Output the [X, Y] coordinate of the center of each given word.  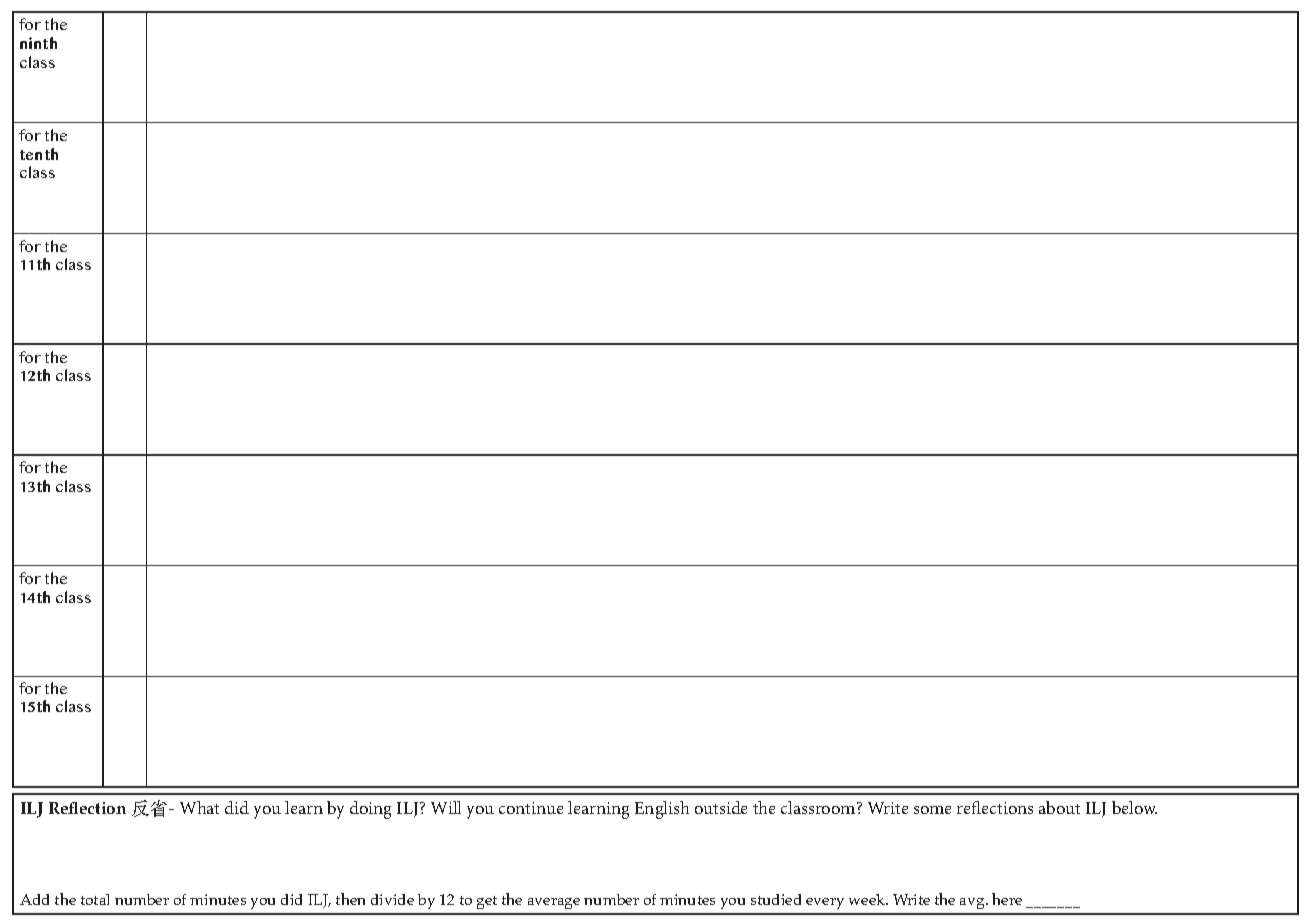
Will [446, 807]
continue [531, 808]
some [932, 810]
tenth [39, 154]
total [95, 899]
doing [370, 810]
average [554, 903]
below [1134, 807]
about [1059, 807]
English [662, 810]
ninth [38, 43]
